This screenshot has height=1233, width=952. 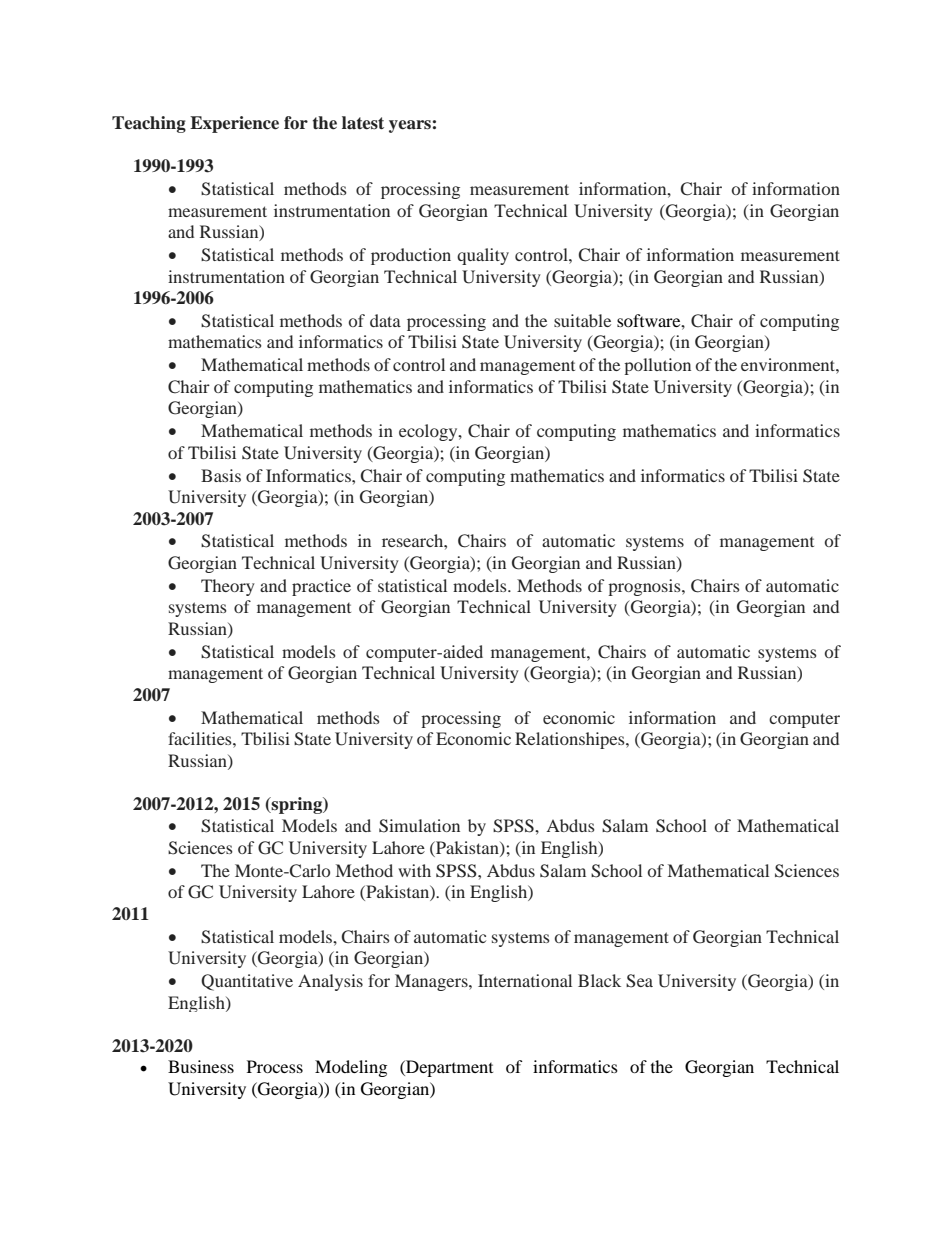 What do you see at coordinates (582, 320) in the screenshot?
I see `suitable` at bounding box center [582, 320].
